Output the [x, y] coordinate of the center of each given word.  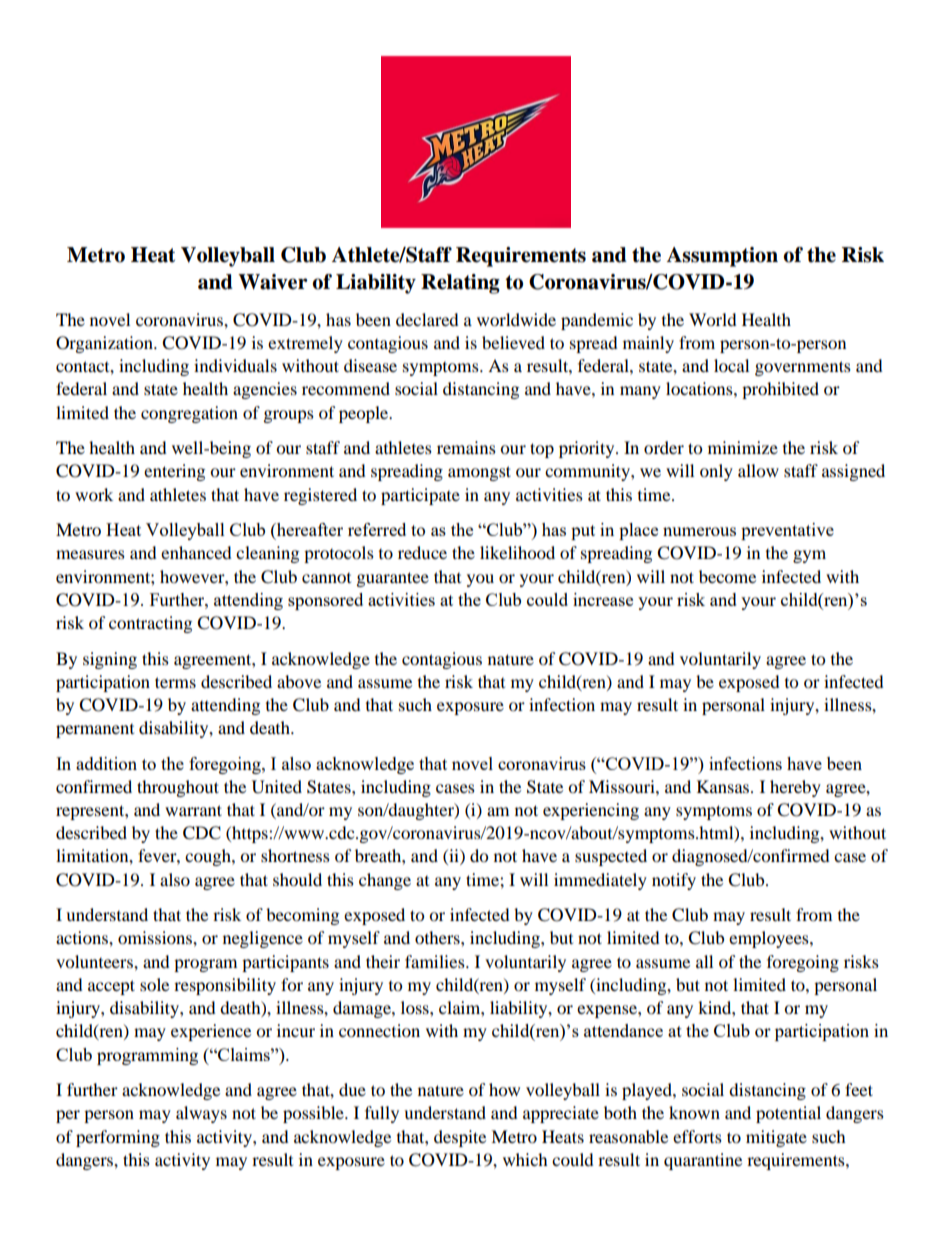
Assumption [722, 257]
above [299, 681]
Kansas [724, 786]
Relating [460, 284]
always [201, 1114]
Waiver [273, 282]
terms [175, 682]
